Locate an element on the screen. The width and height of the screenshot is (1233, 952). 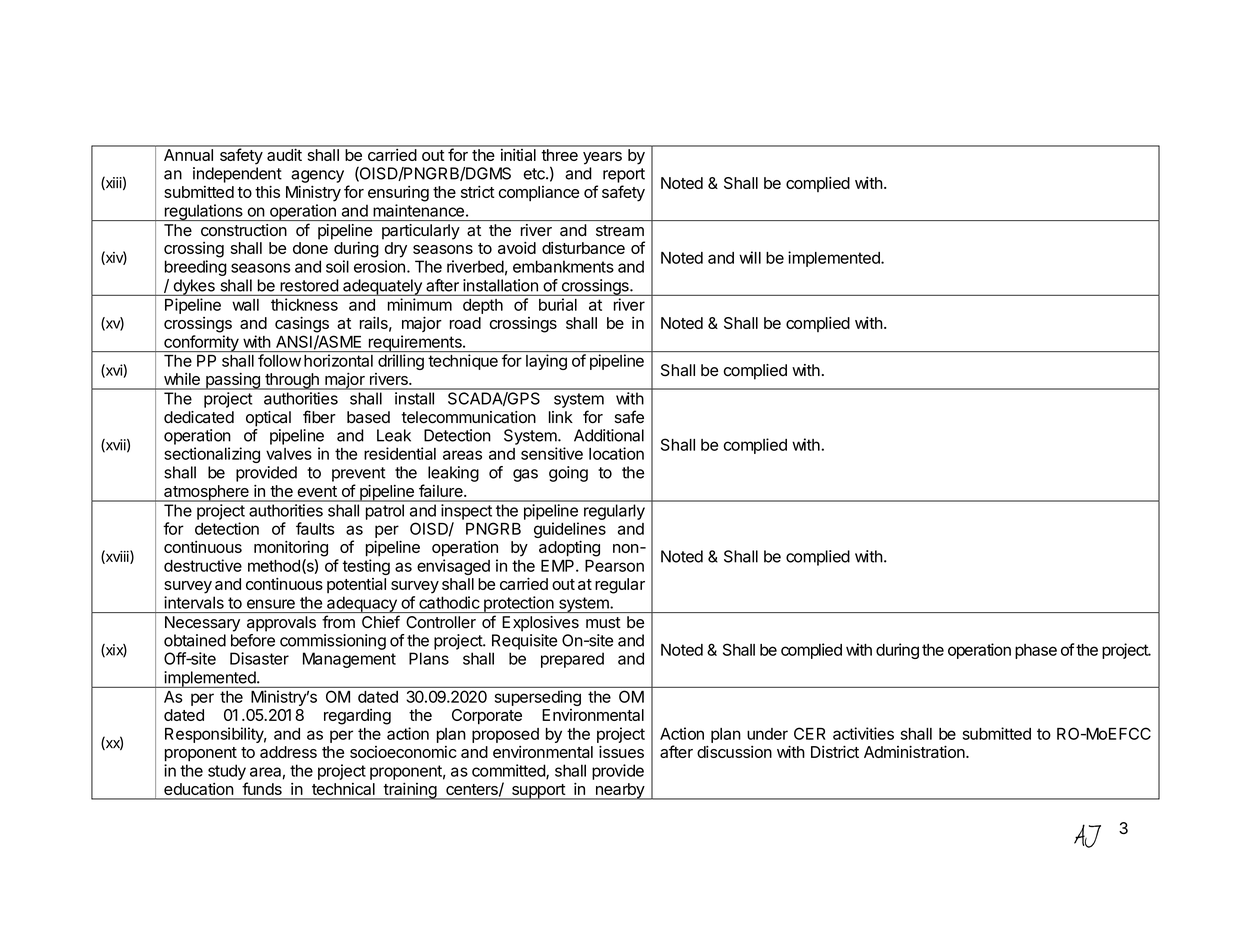
agency is located at coordinates (317, 176).
